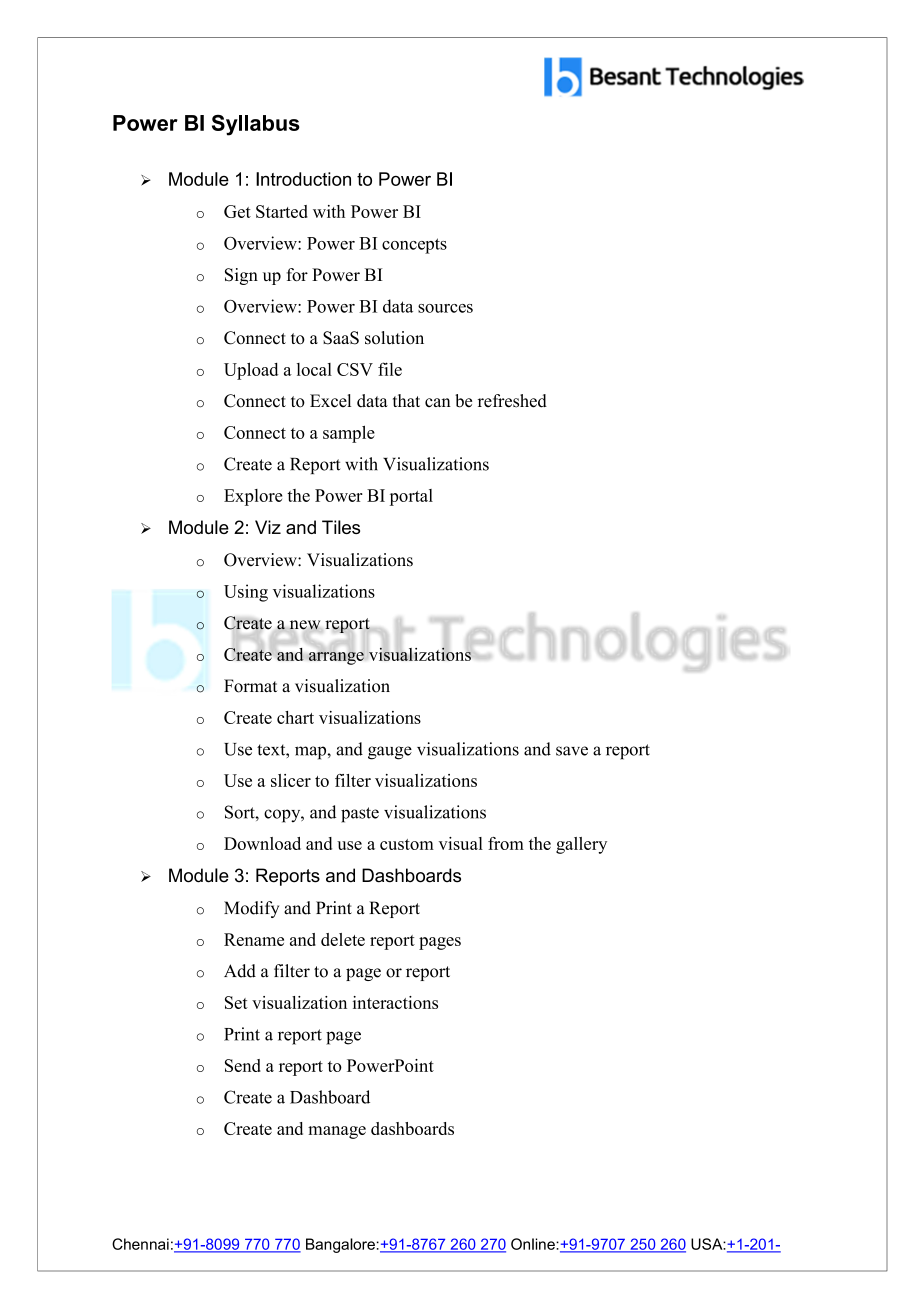 The width and height of the screenshot is (924, 1308). Describe the element at coordinates (406, 400) in the screenshot. I see `that` at that location.
